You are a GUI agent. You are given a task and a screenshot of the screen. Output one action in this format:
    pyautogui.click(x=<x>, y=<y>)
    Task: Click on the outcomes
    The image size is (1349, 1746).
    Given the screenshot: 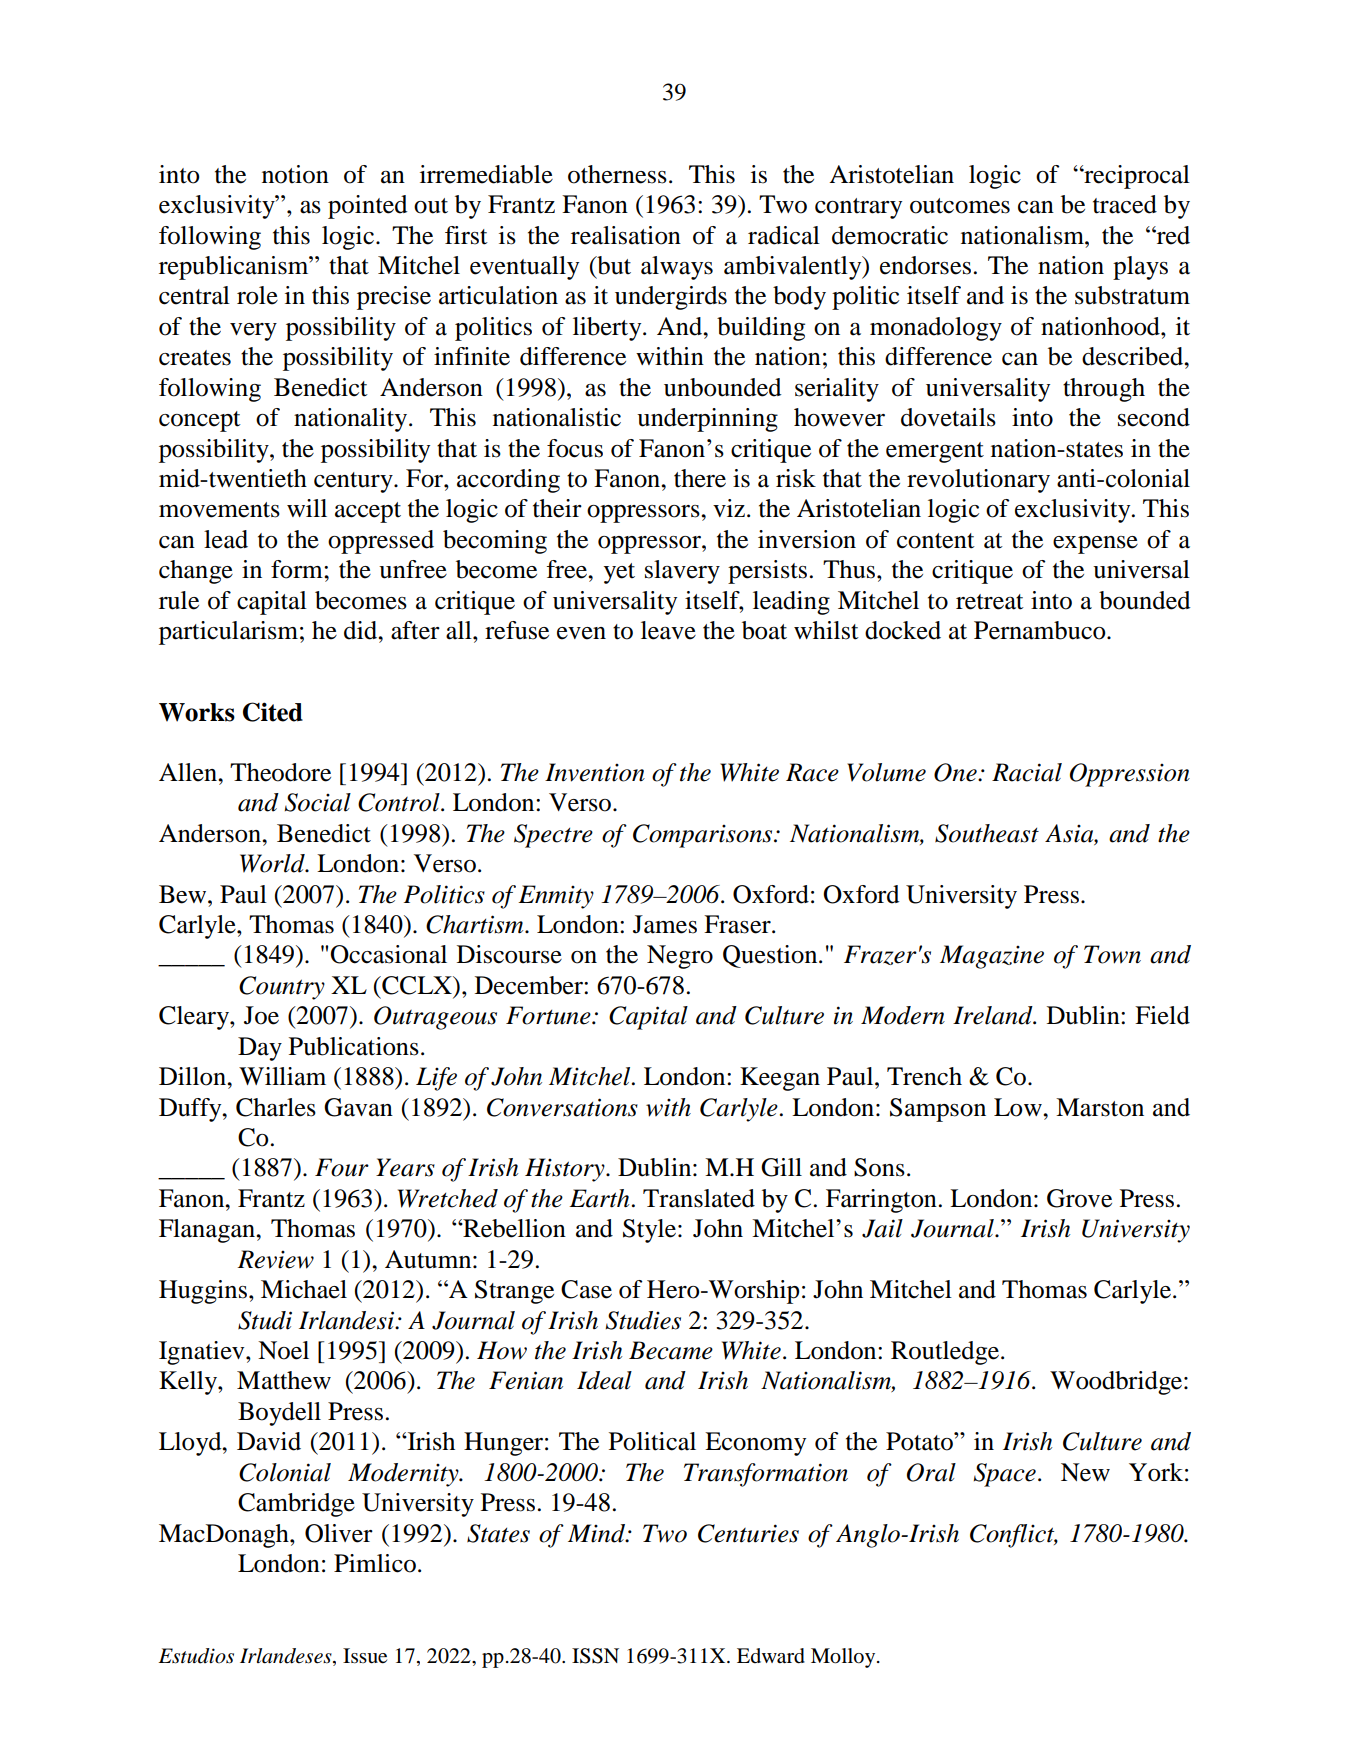 What is the action you would take?
    pyautogui.click(x=960, y=206)
